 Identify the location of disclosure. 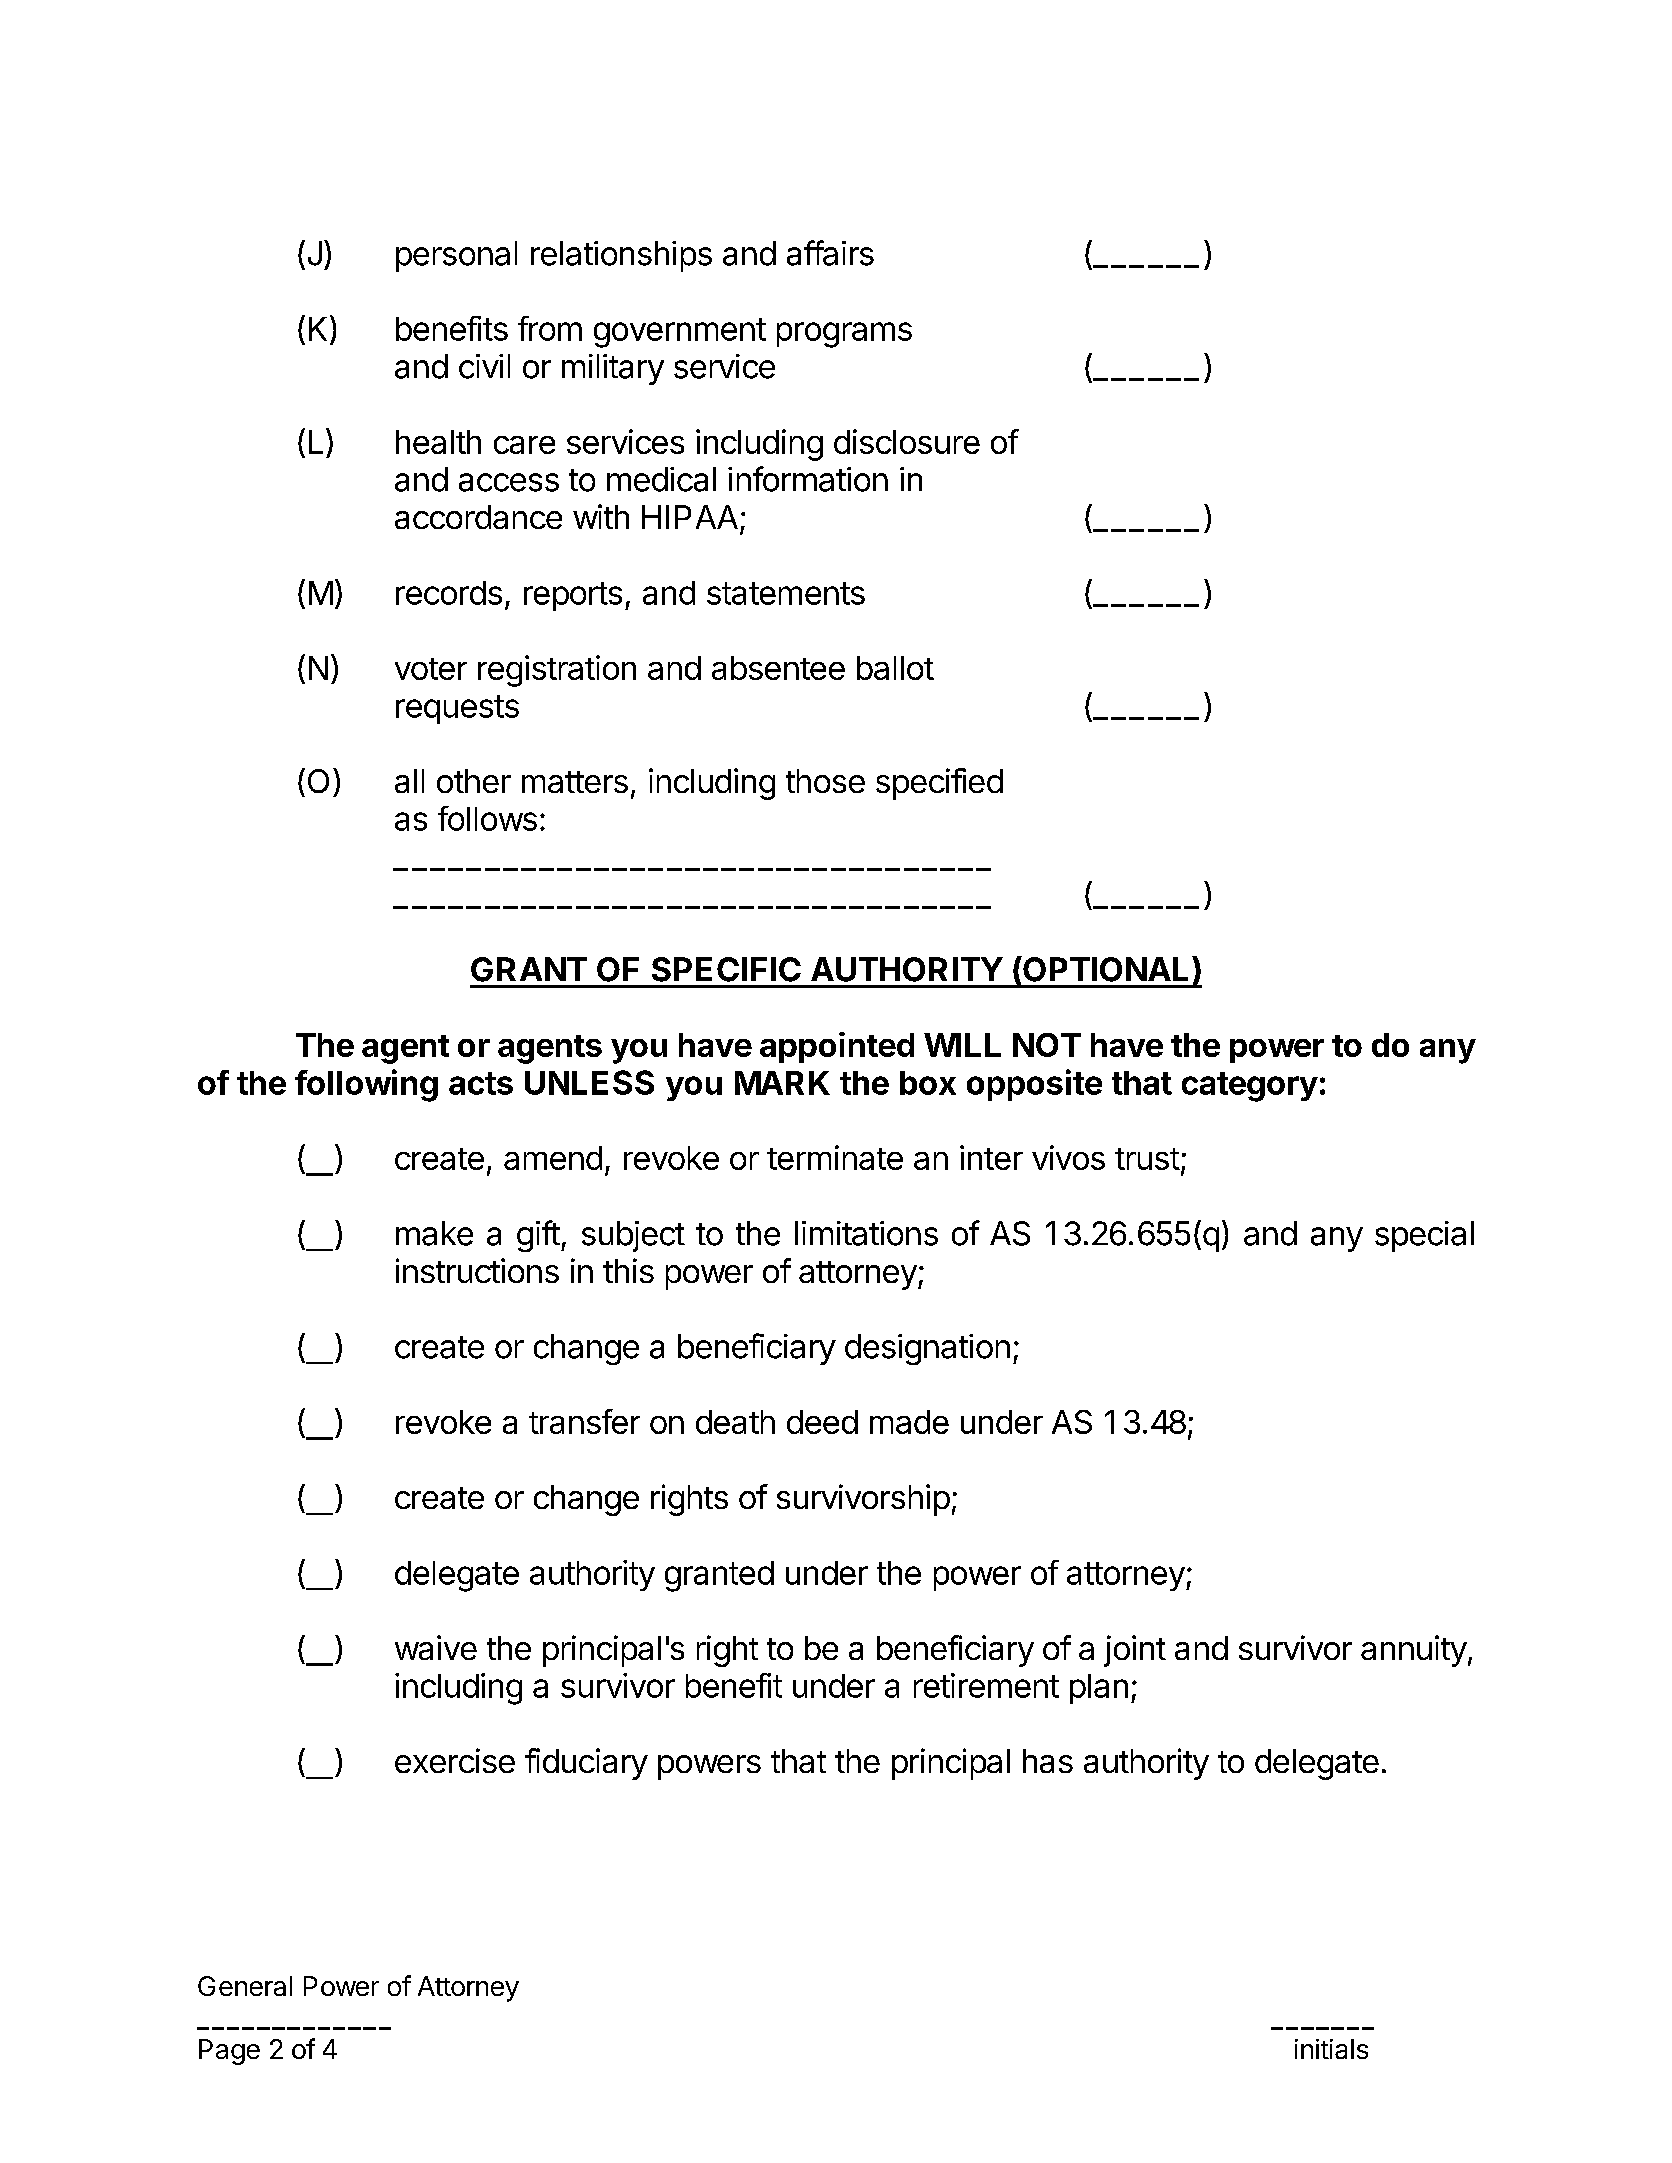
(907, 441).
